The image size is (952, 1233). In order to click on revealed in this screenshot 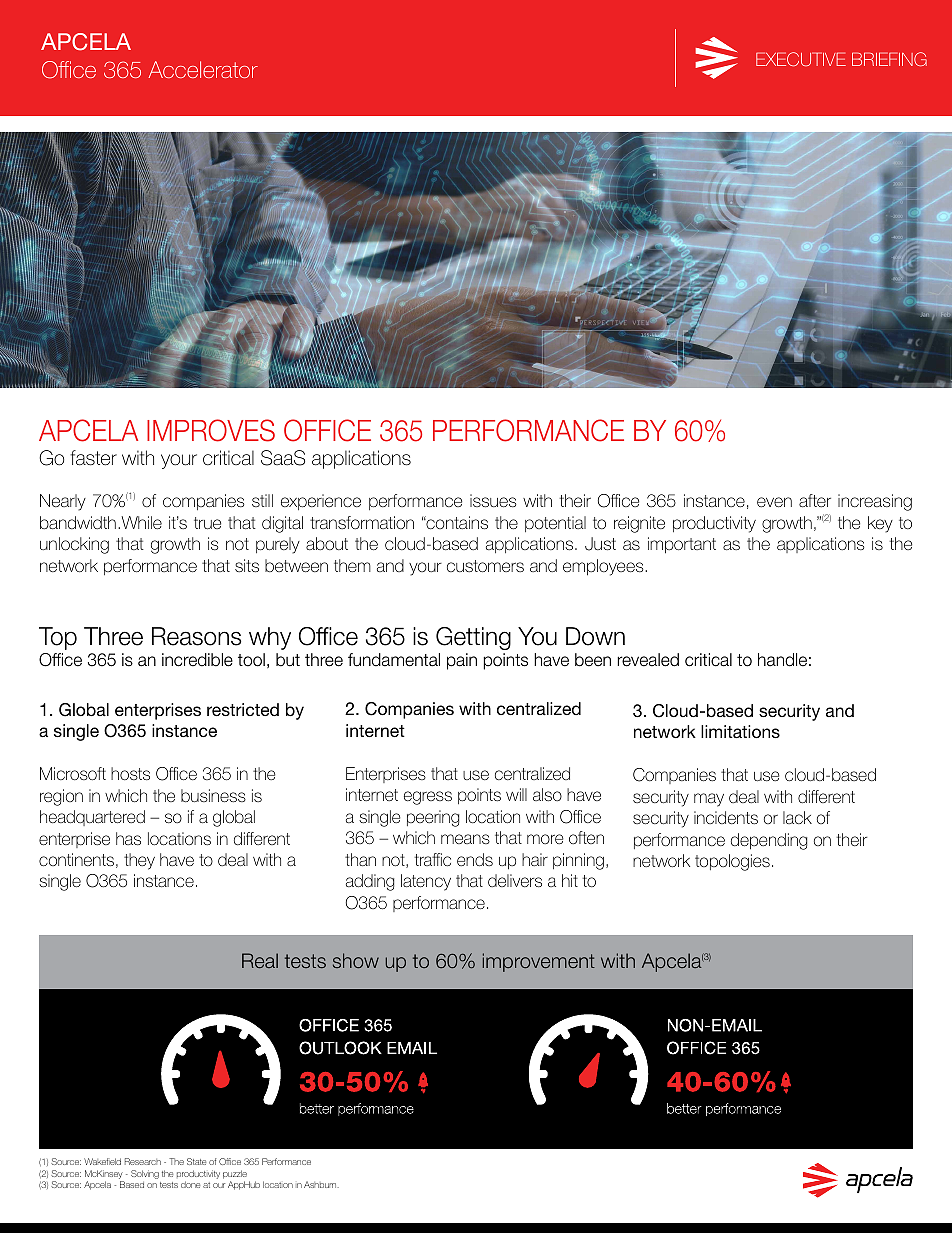, I will do `click(648, 660)`.
